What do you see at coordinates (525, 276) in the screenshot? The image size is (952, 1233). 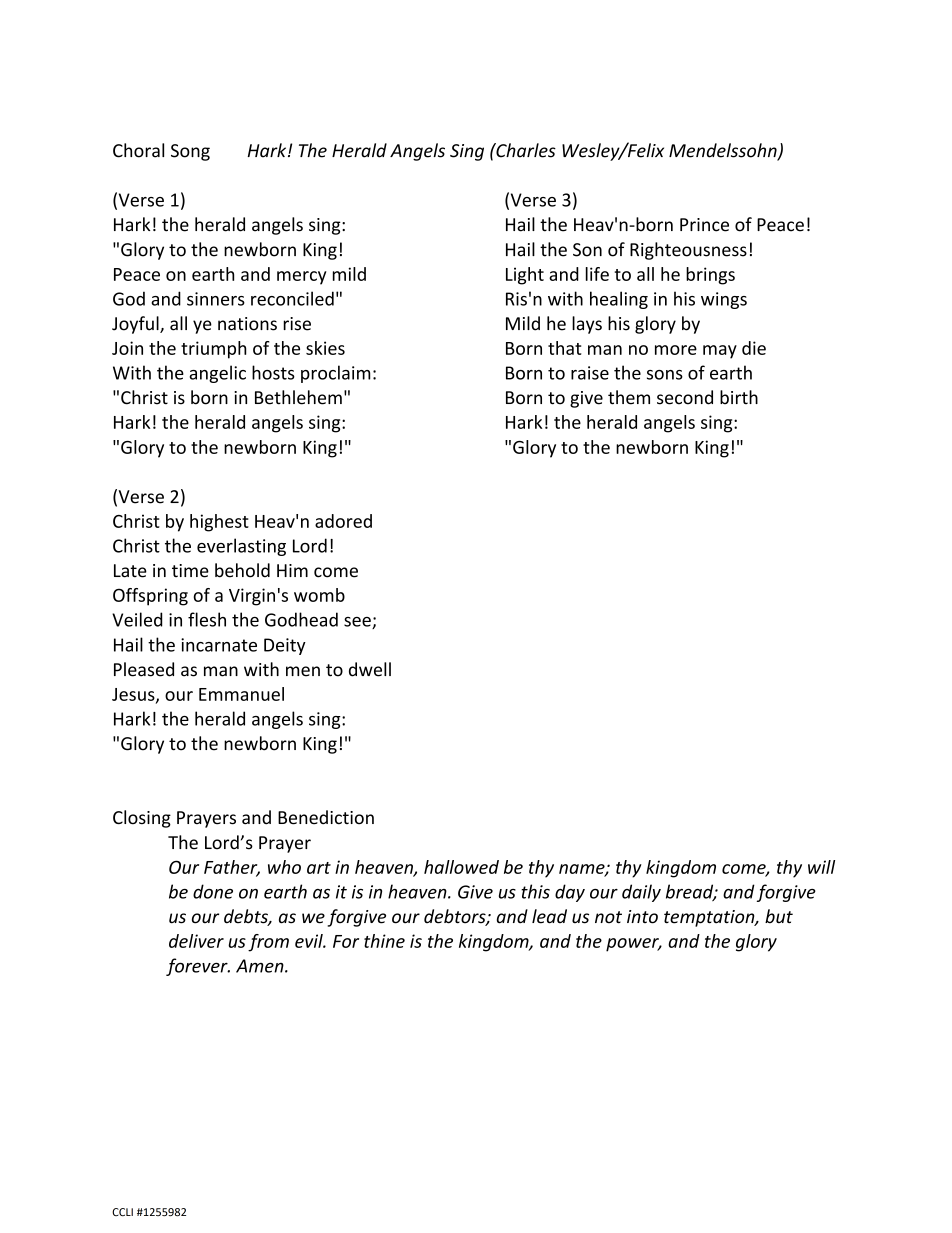 I see `Light` at bounding box center [525, 276].
